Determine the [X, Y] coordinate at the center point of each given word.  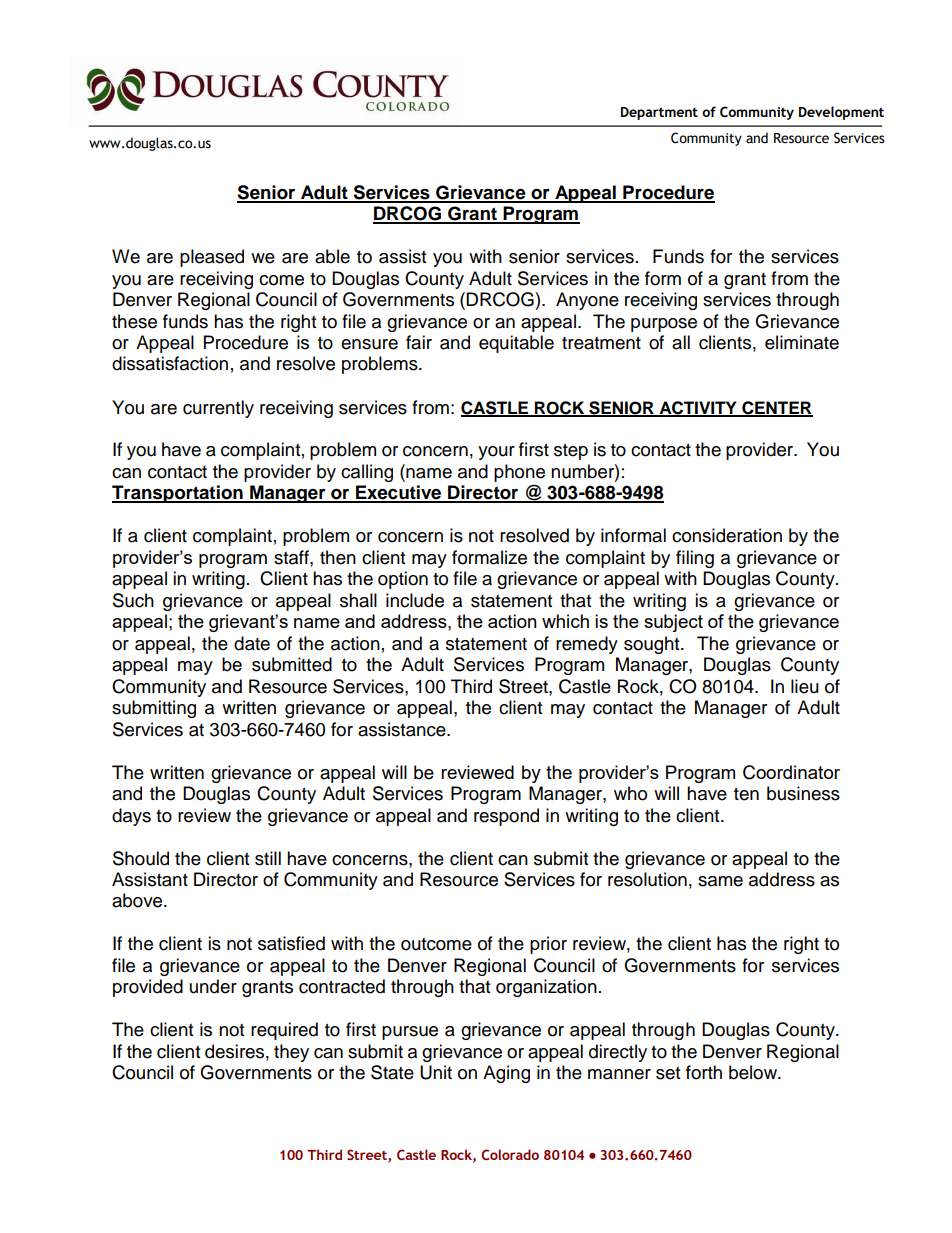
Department [659, 113]
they [291, 1053]
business [803, 793]
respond [506, 817]
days [131, 817]
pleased [212, 258]
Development [841, 113]
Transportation [178, 494]
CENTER [776, 408]
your [496, 453]
